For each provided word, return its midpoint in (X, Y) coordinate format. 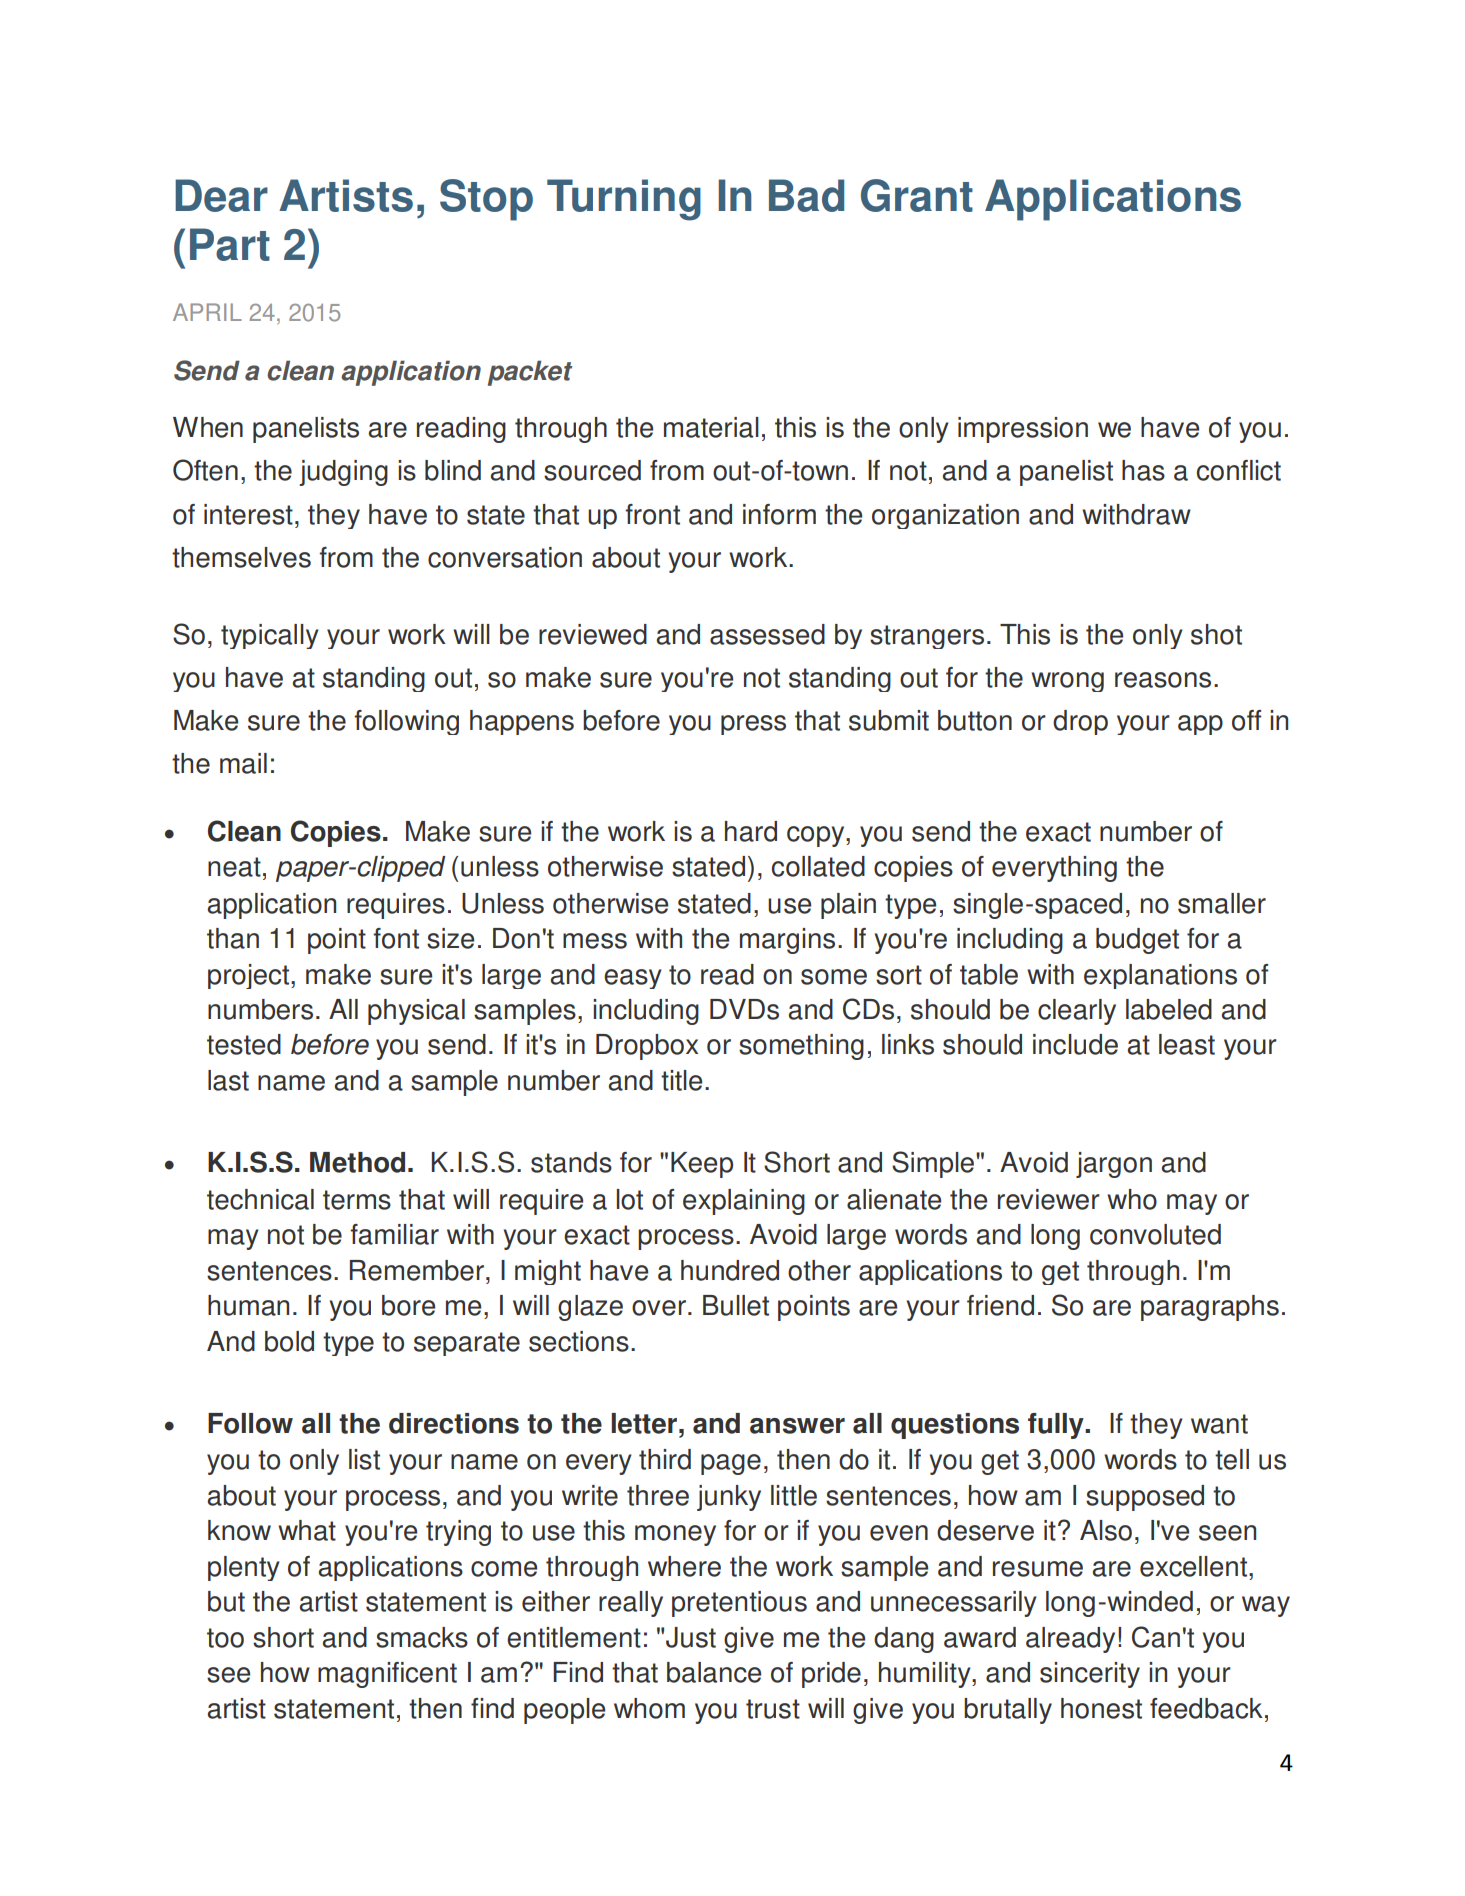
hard (751, 831)
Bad (806, 195)
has (1143, 470)
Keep (702, 1165)
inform (779, 514)
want (1219, 1424)
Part (230, 244)
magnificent (387, 1675)
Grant (917, 195)
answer (797, 1426)
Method (357, 1162)
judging (343, 473)
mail (243, 763)
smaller (1222, 903)
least (1187, 1044)
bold (289, 1341)
